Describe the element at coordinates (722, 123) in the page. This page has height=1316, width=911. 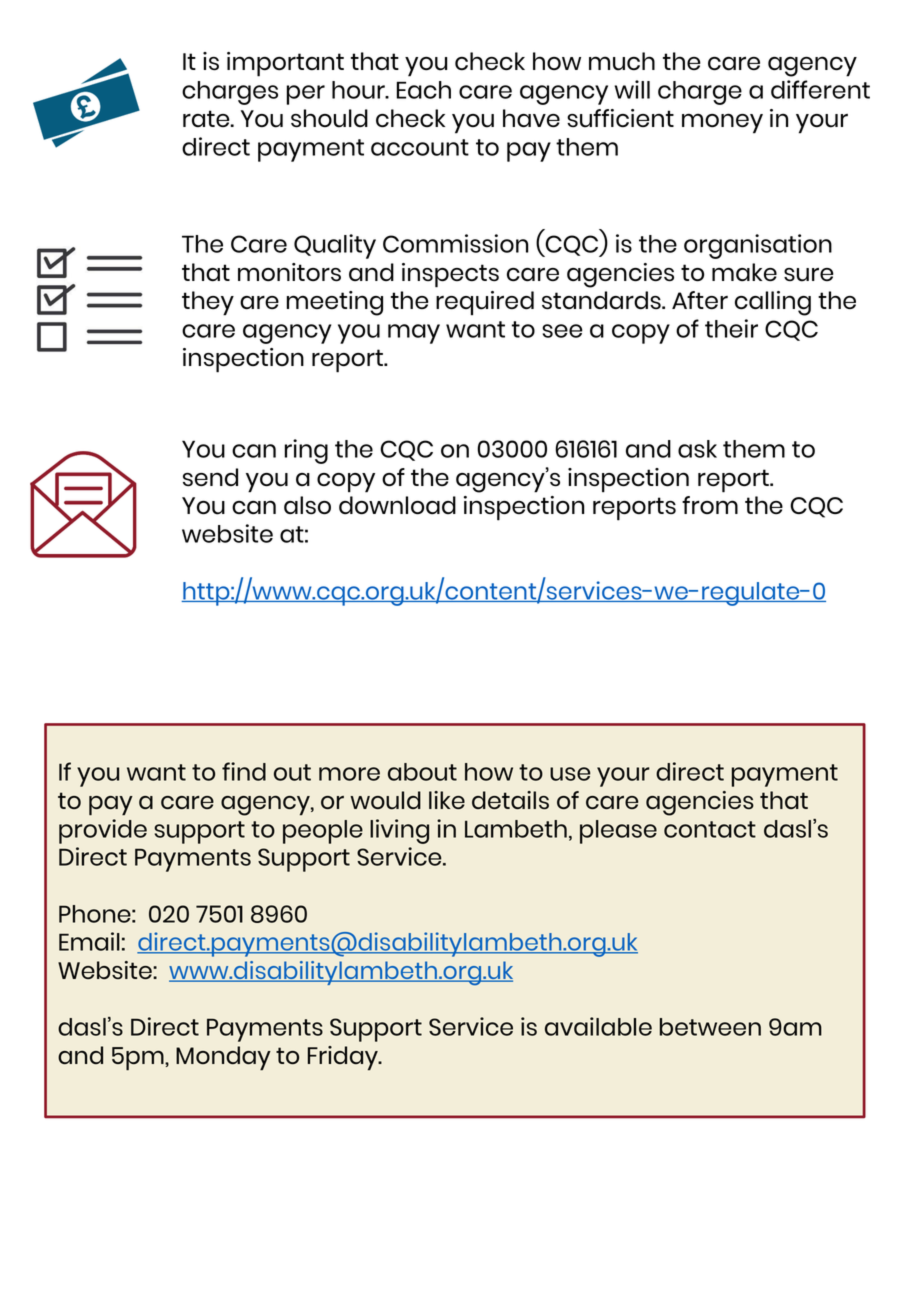
I see `money` at that location.
